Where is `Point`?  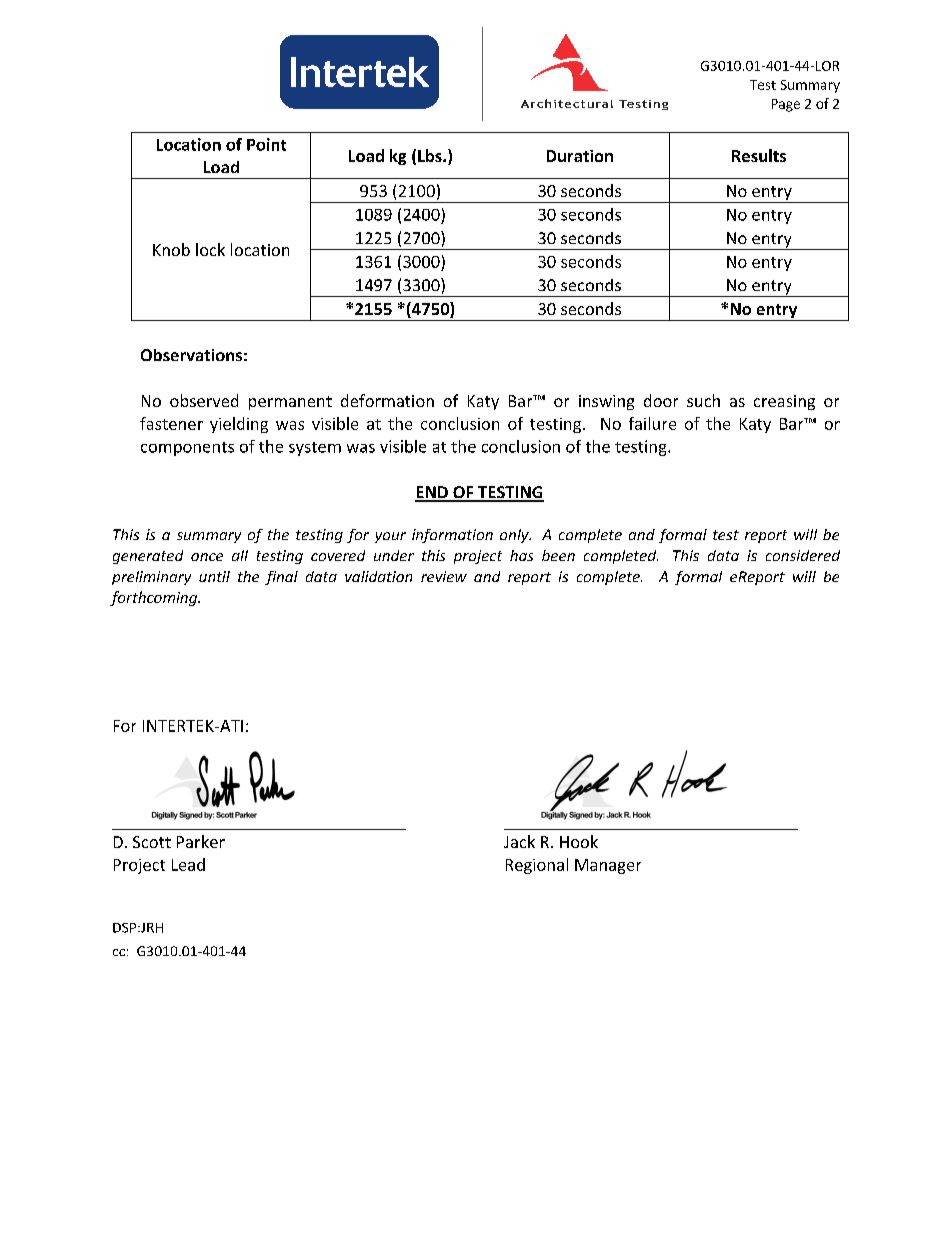
Point is located at coordinates (266, 144).
